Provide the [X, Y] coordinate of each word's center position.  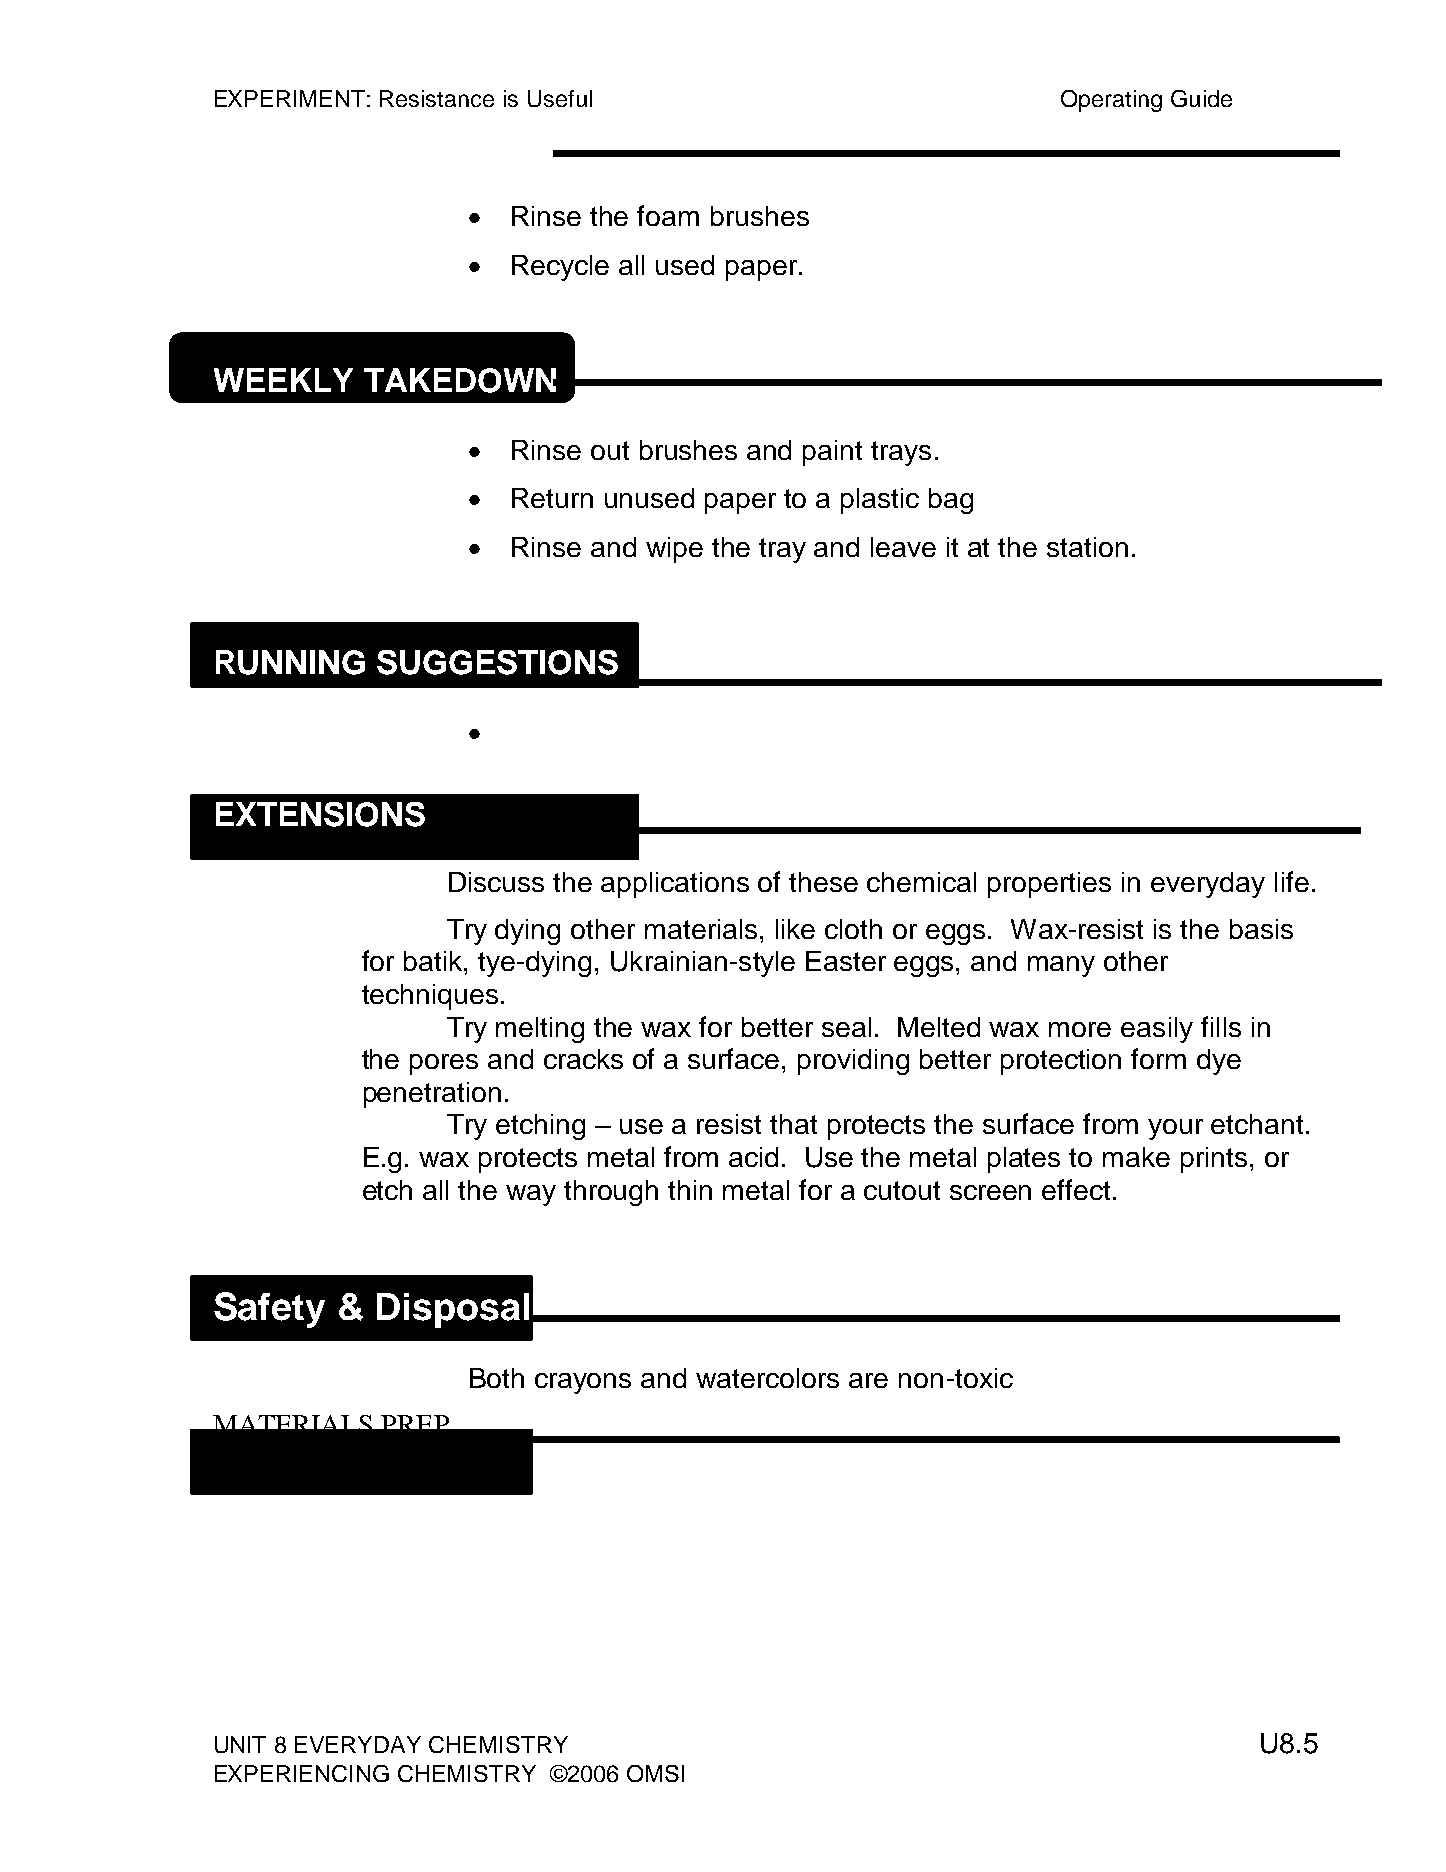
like [795, 929]
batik [434, 961]
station [1087, 547]
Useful [560, 98]
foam [668, 215]
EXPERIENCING [302, 1773]
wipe [674, 550]
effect [1076, 1189]
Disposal [453, 1310]
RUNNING [290, 662]
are [868, 1380]
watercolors [767, 1378]
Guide [1201, 98]
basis [1261, 929]
